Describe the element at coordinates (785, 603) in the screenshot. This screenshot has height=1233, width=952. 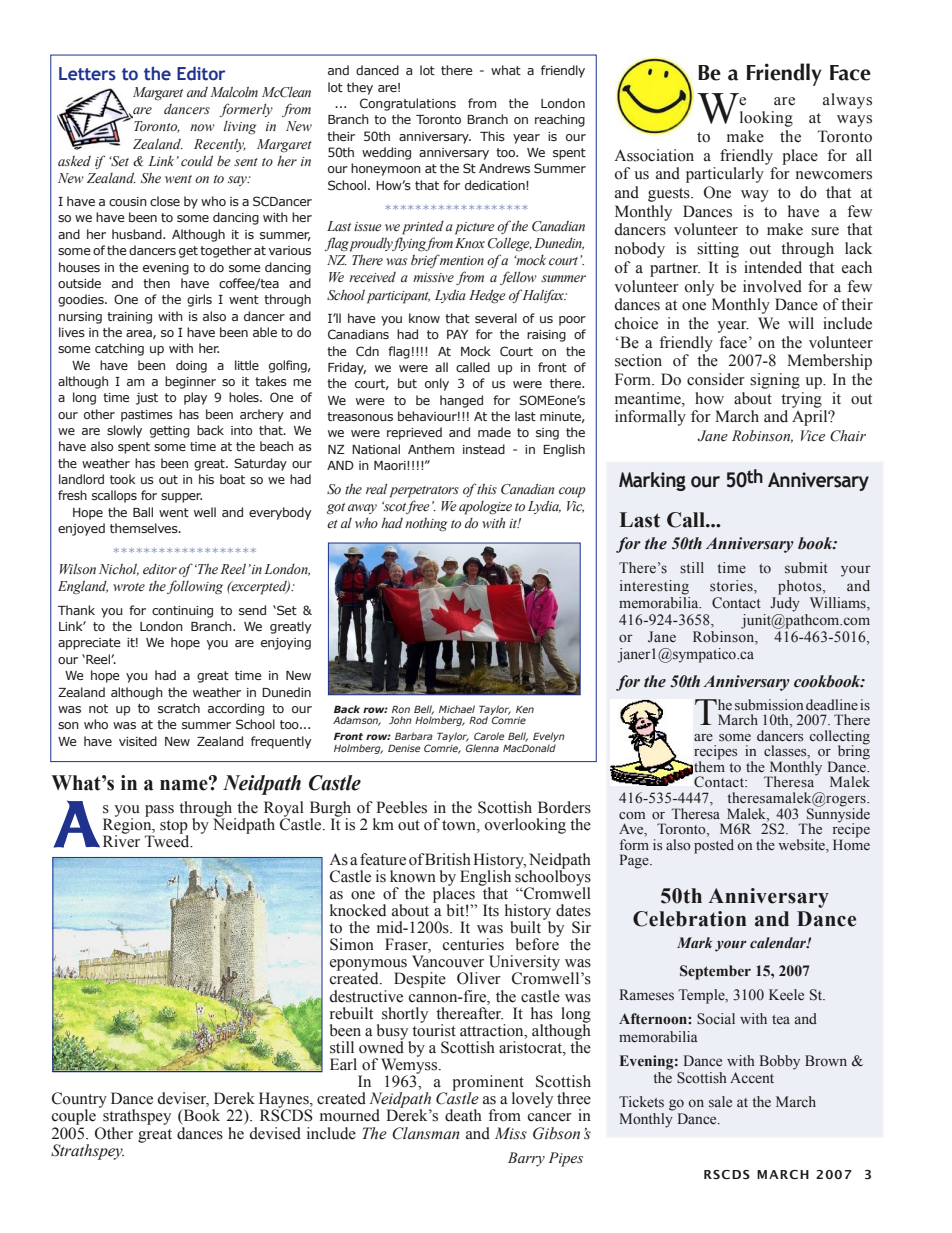
I see `Judy` at that location.
